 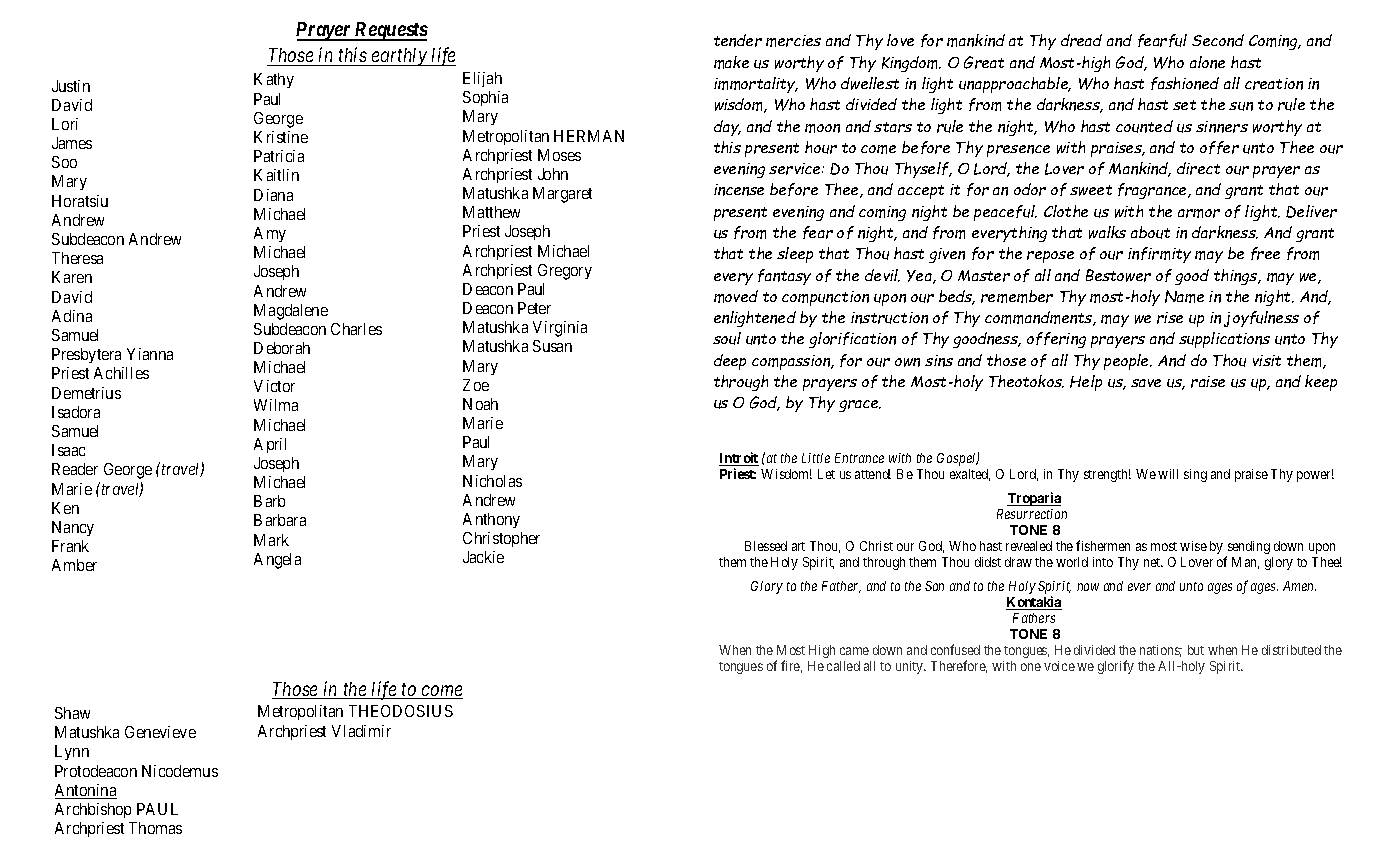 What do you see at coordinates (282, 348) in the screenshot?
I see `Deborah` at bounding box center [282, 348].
